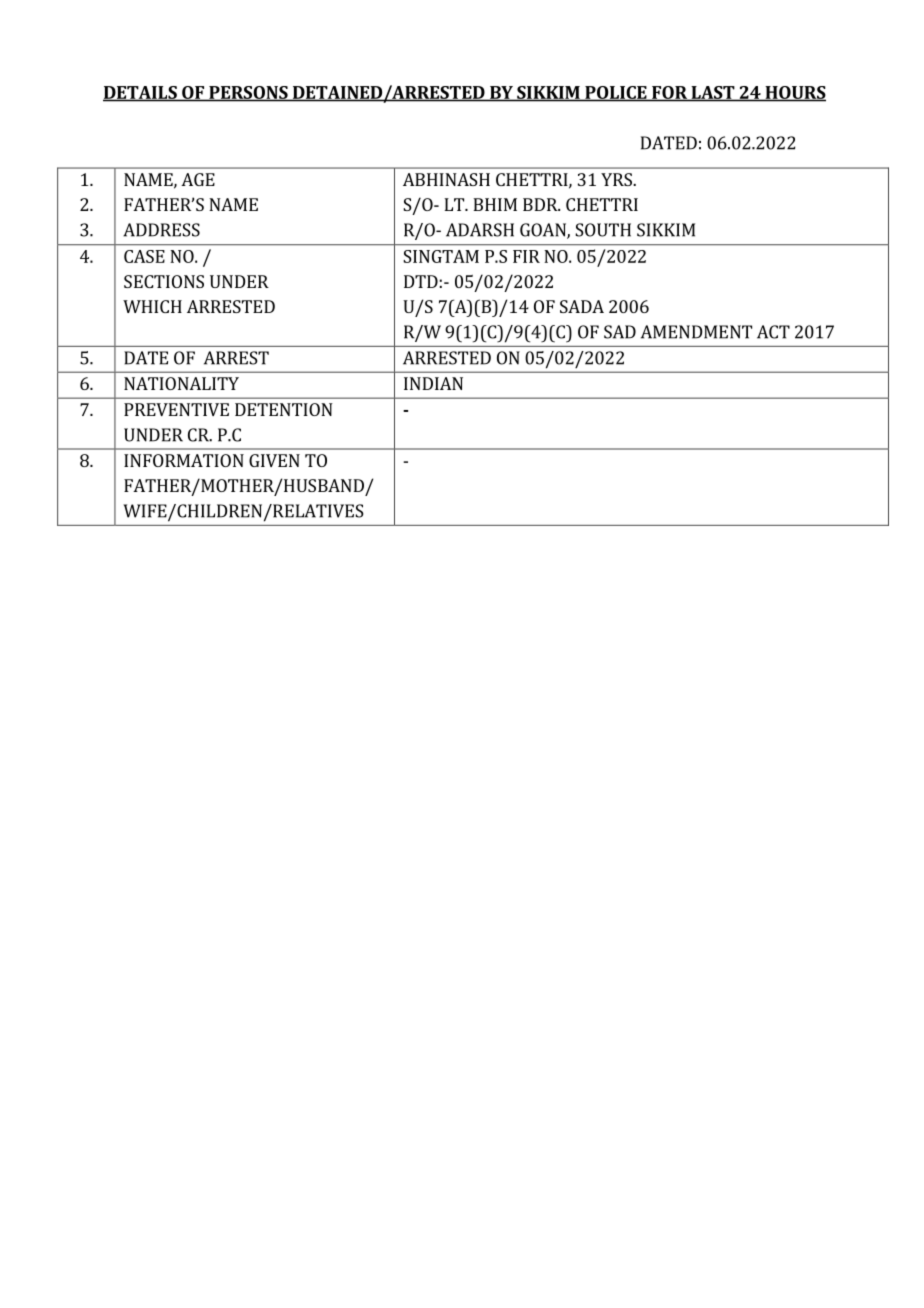  What do you see at coordinates (616, 93) in the screenshot?
I see `POLICE` at bounding box center [616, 93].
